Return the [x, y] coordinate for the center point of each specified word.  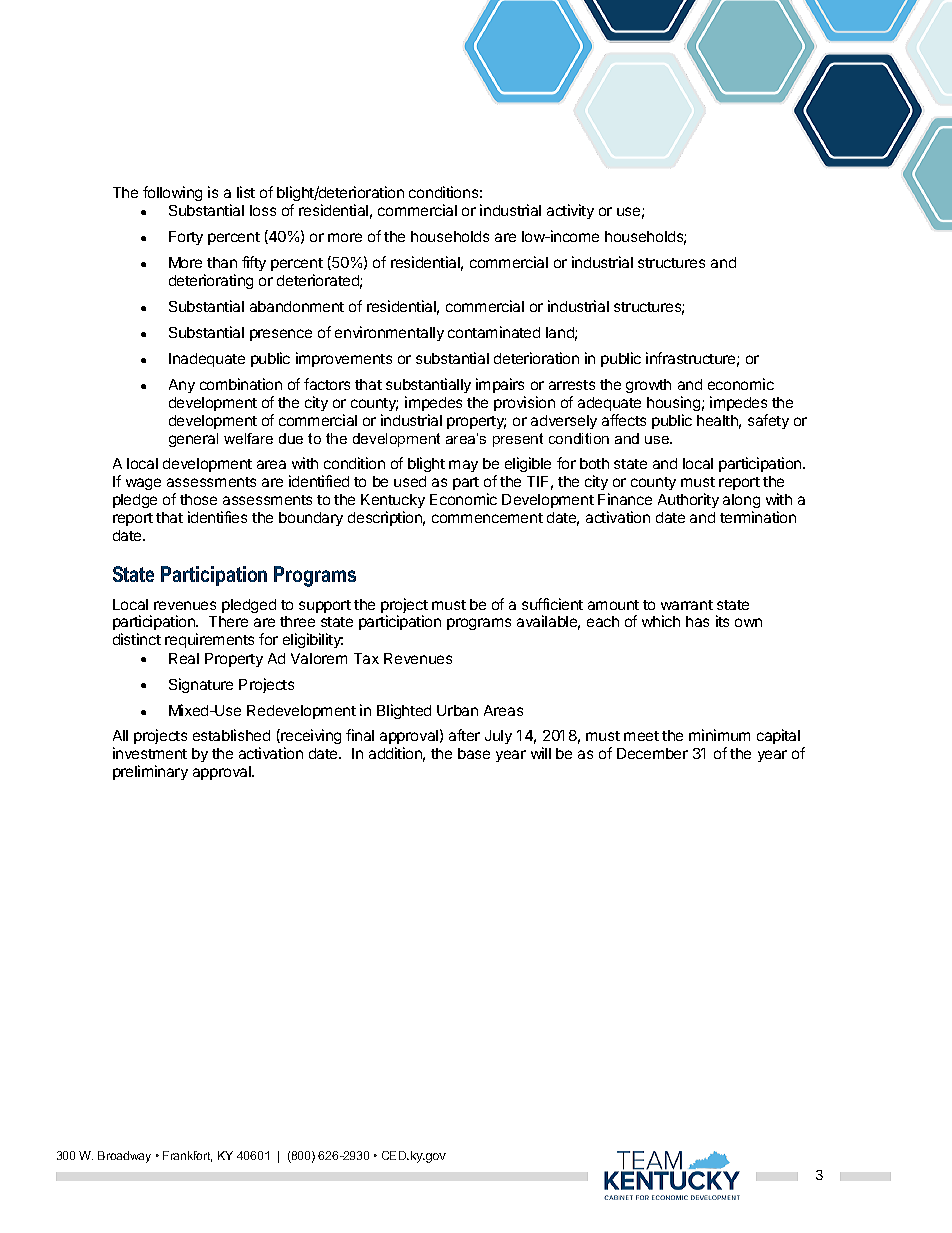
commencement [487, 518]
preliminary [150, 772]
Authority [688, 500]
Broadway [124, 1157]
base [474, 753]
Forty [186, 238]
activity [570, 211]
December [652, 753]
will [541, 753]
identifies [217, 517]
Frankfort [187, 1156]
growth [648, 386]
